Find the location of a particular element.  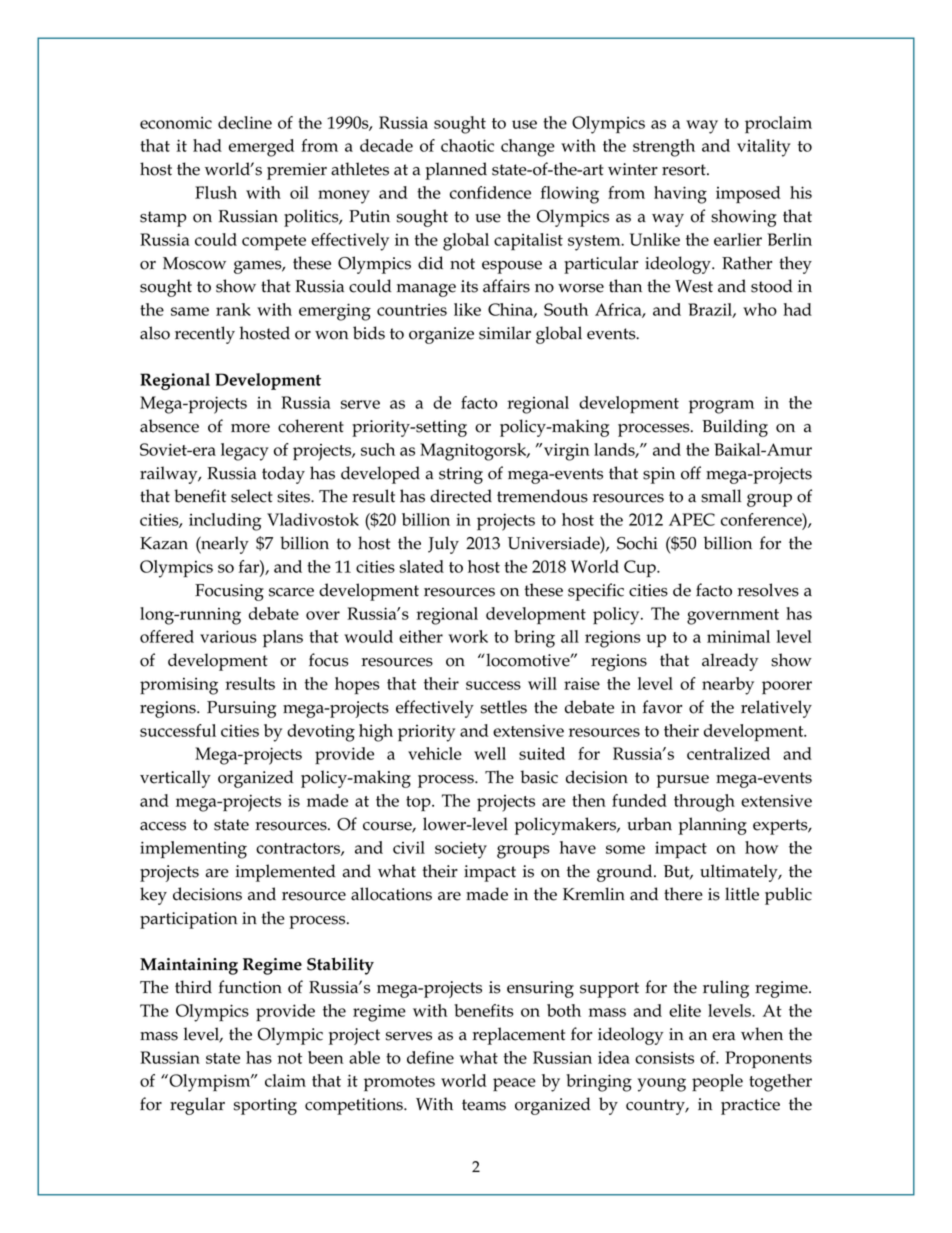

implementing is located at coordinates (193, 850).
